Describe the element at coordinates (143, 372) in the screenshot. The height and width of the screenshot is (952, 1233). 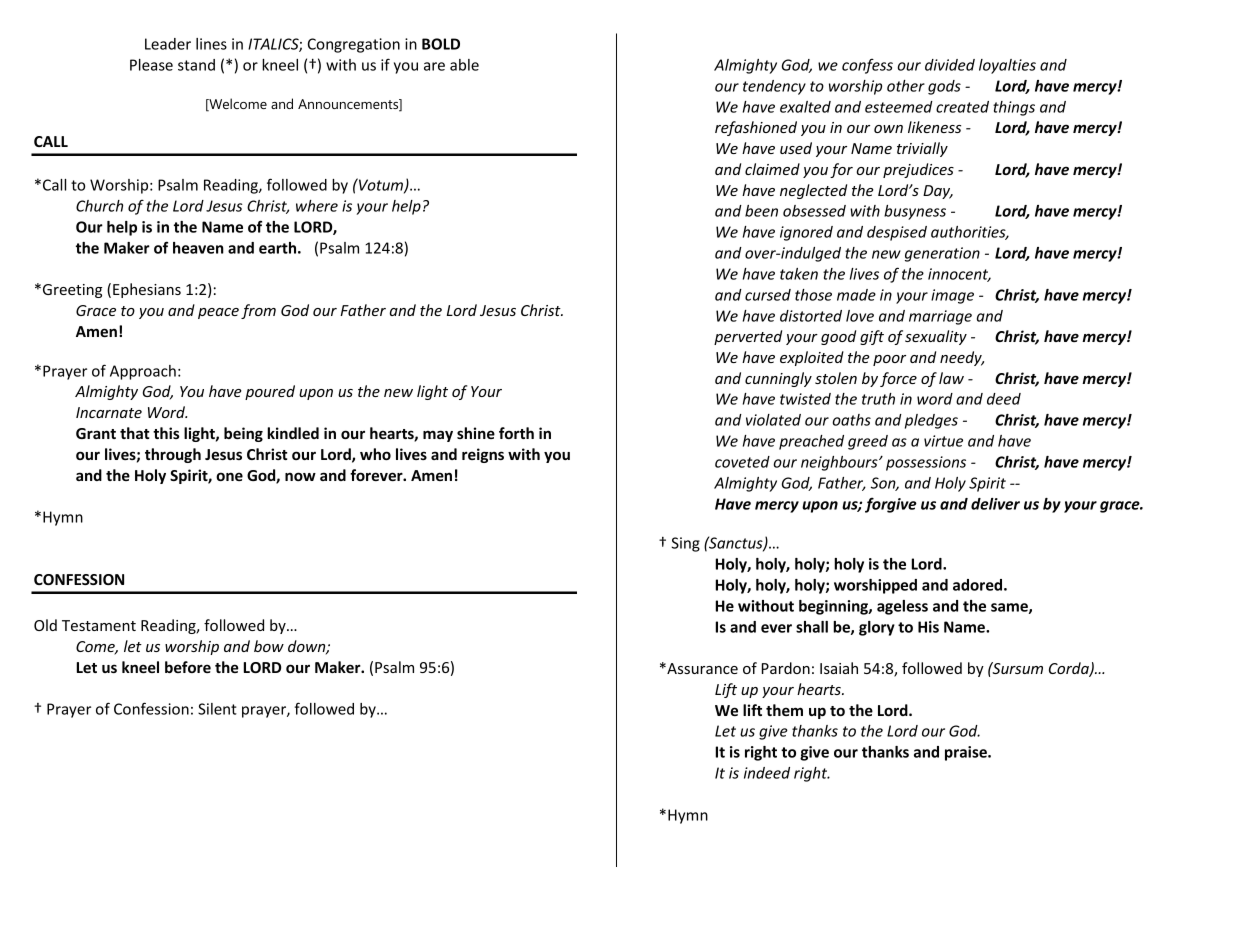
I see `Approach` at that location.
